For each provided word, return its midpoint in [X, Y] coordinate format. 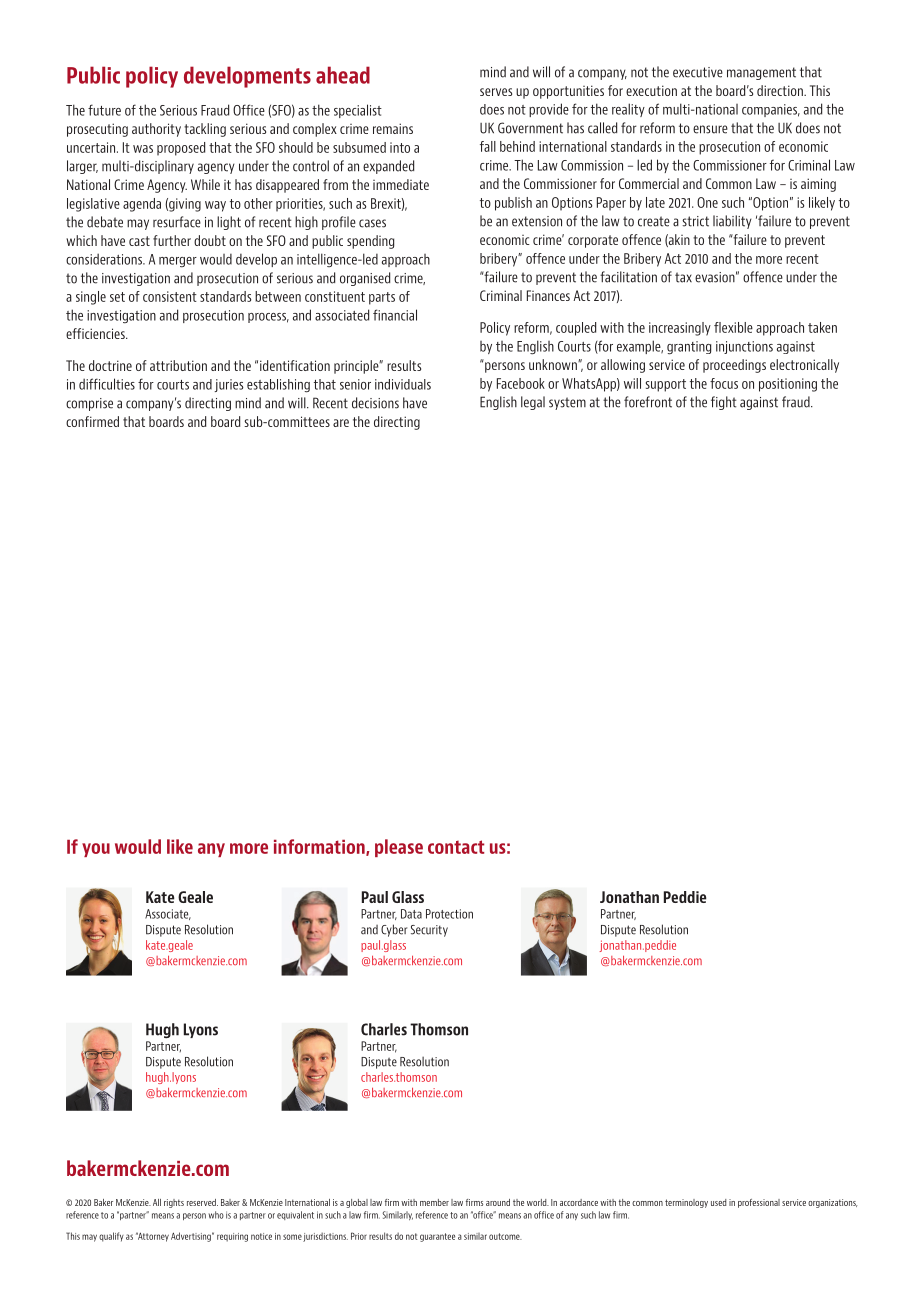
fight [724, 403]
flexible [733, 327]
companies [771, 110]
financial [395, 315]
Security [429, 931]
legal [533, 403]
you [96, 850]
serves [496, 92]
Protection [449, 914]
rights [174, 1203]
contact [456, 847]
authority [156, 130]
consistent [170, 296]
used [718, 1202]
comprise [89, 404]
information [320, 847]
